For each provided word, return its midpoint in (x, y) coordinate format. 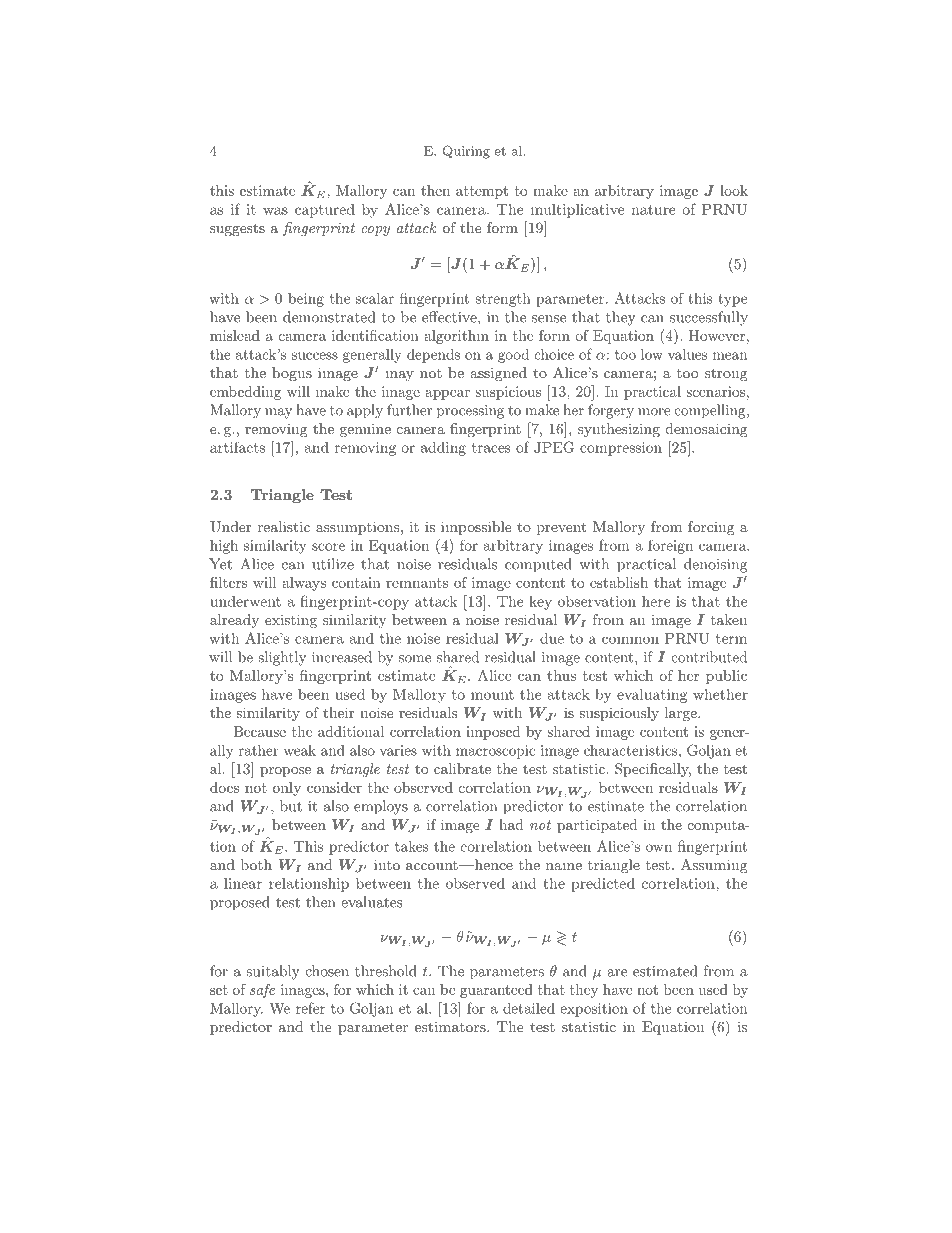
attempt (482, 192)
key (540, 603)
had (511, 824)
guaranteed (496, 991)
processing (470, 412)
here (656, 601)
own (659, 848)
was (275, 211)
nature (653, 210)
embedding (245, 393)
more (654, 412)
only (287, 789)
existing (291, 621)
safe (262, 991)
